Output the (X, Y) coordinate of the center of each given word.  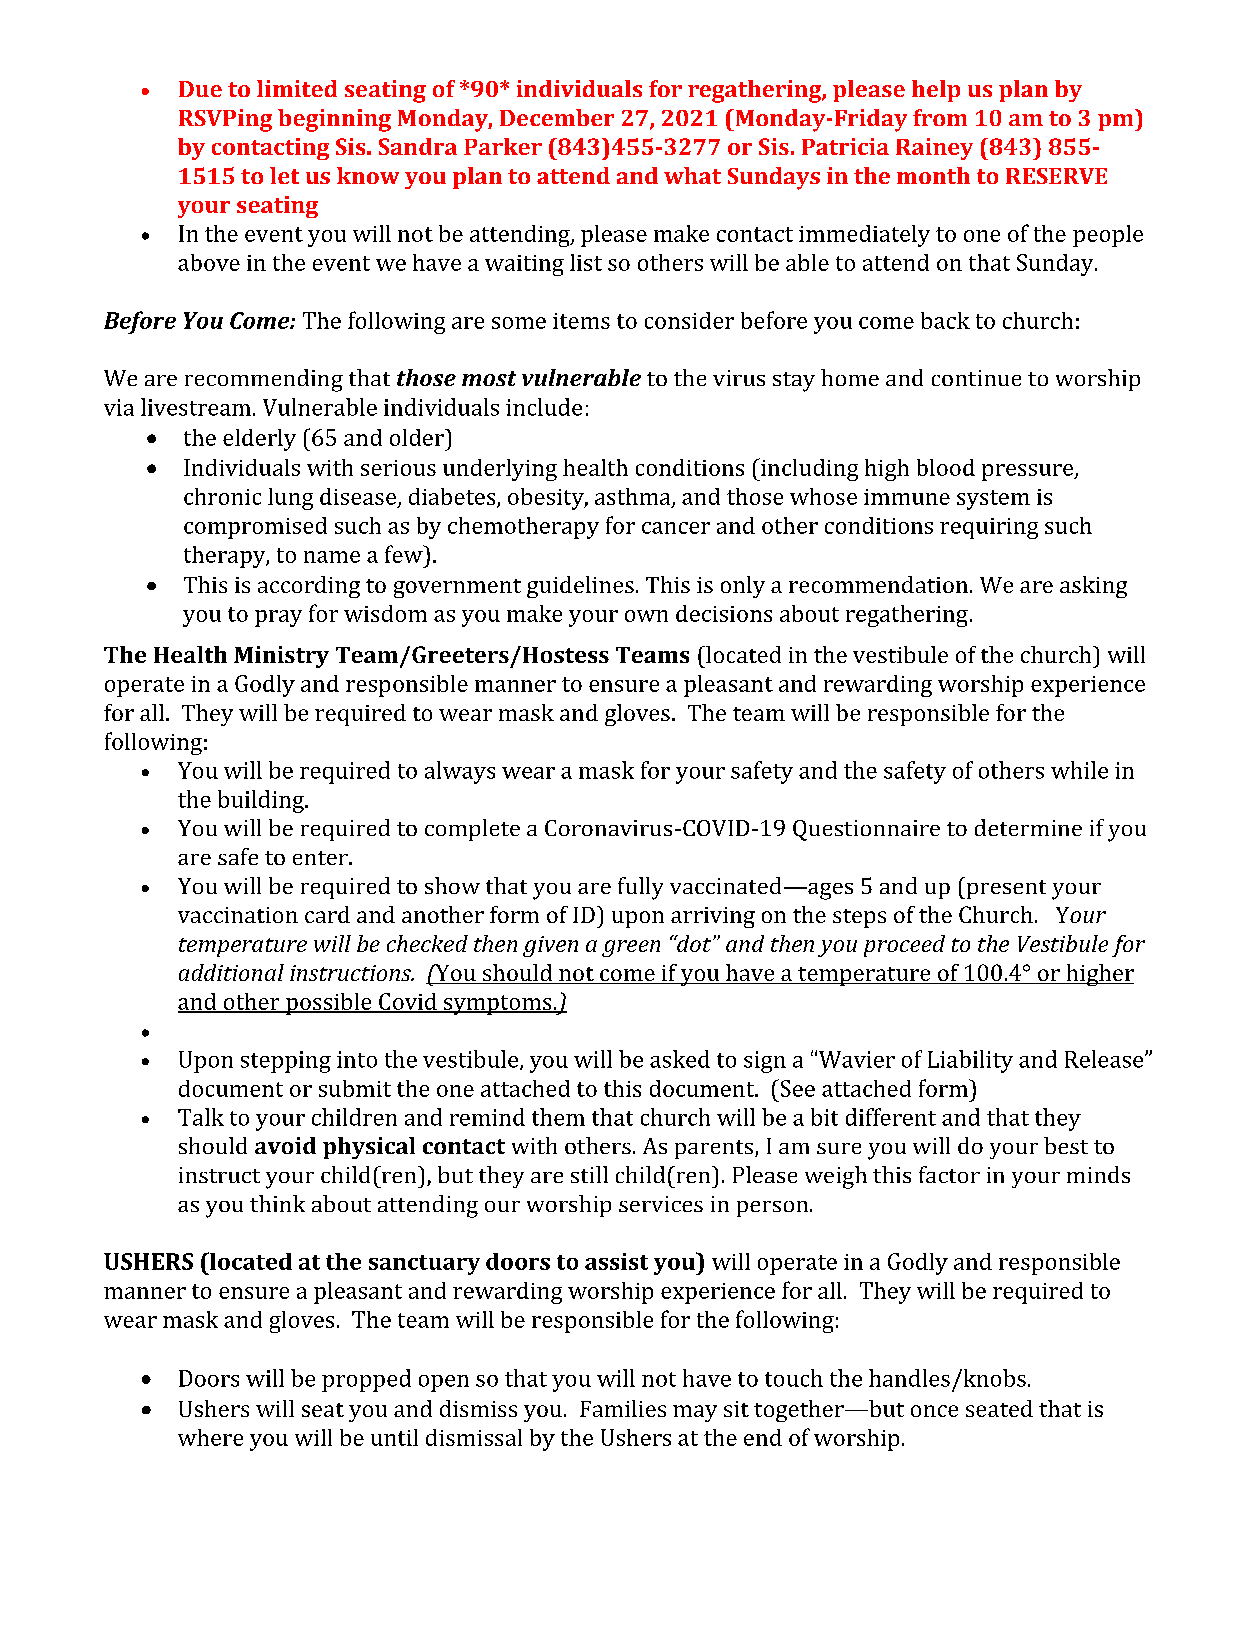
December (557, 117)
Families (623, 1408)
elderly (259, 440)
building (262, 801)
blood (946, 467)
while (1079, 770)
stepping (286, 1062)
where (210, 1437)
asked (680, 1059)
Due (200, 89)
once (934, 1411)
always (460, 772)
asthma (634, 497)
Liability (970, 1061)
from (940, 117)
